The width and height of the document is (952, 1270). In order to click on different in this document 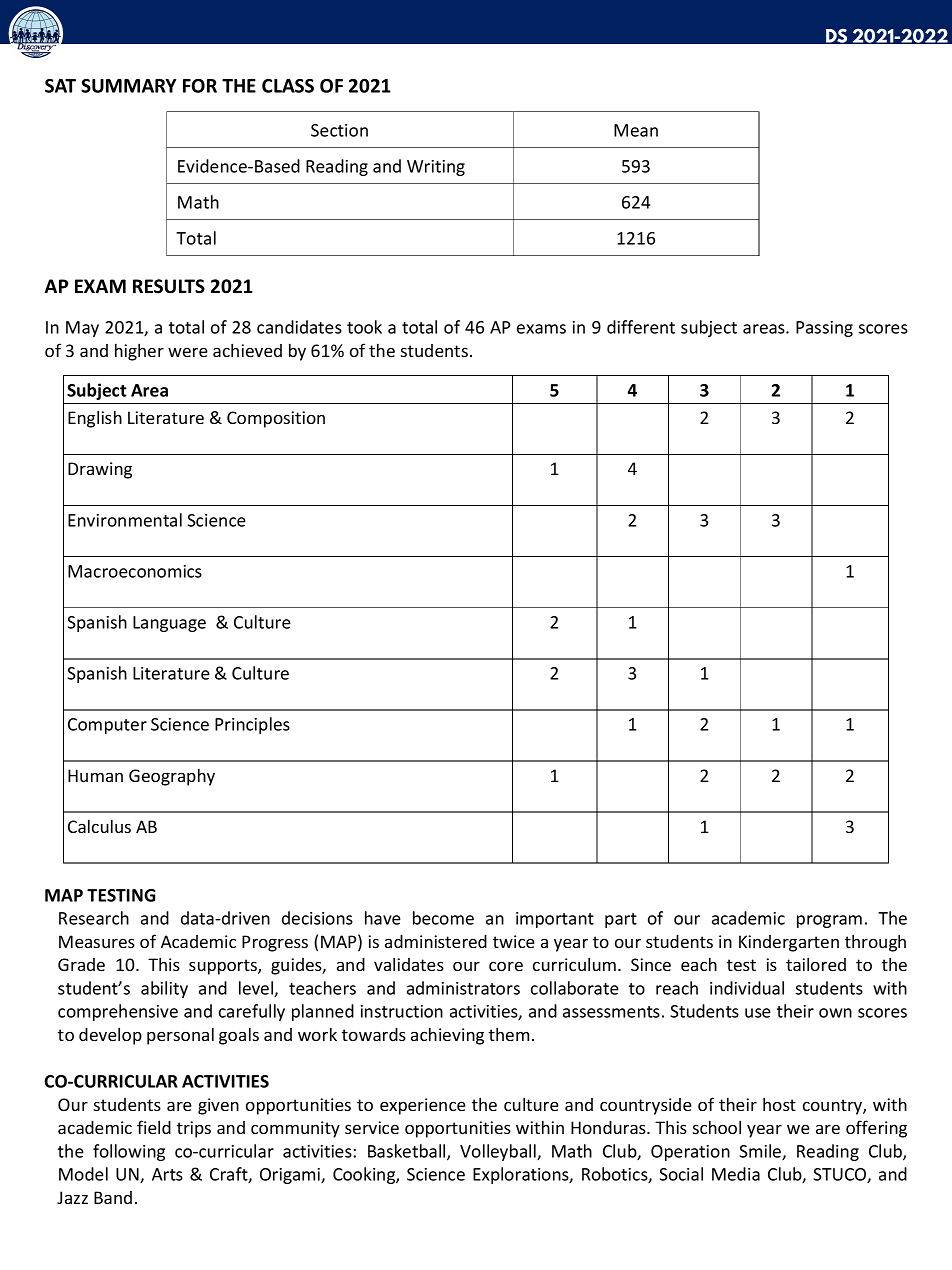, I will do `click(641, 327)`.
